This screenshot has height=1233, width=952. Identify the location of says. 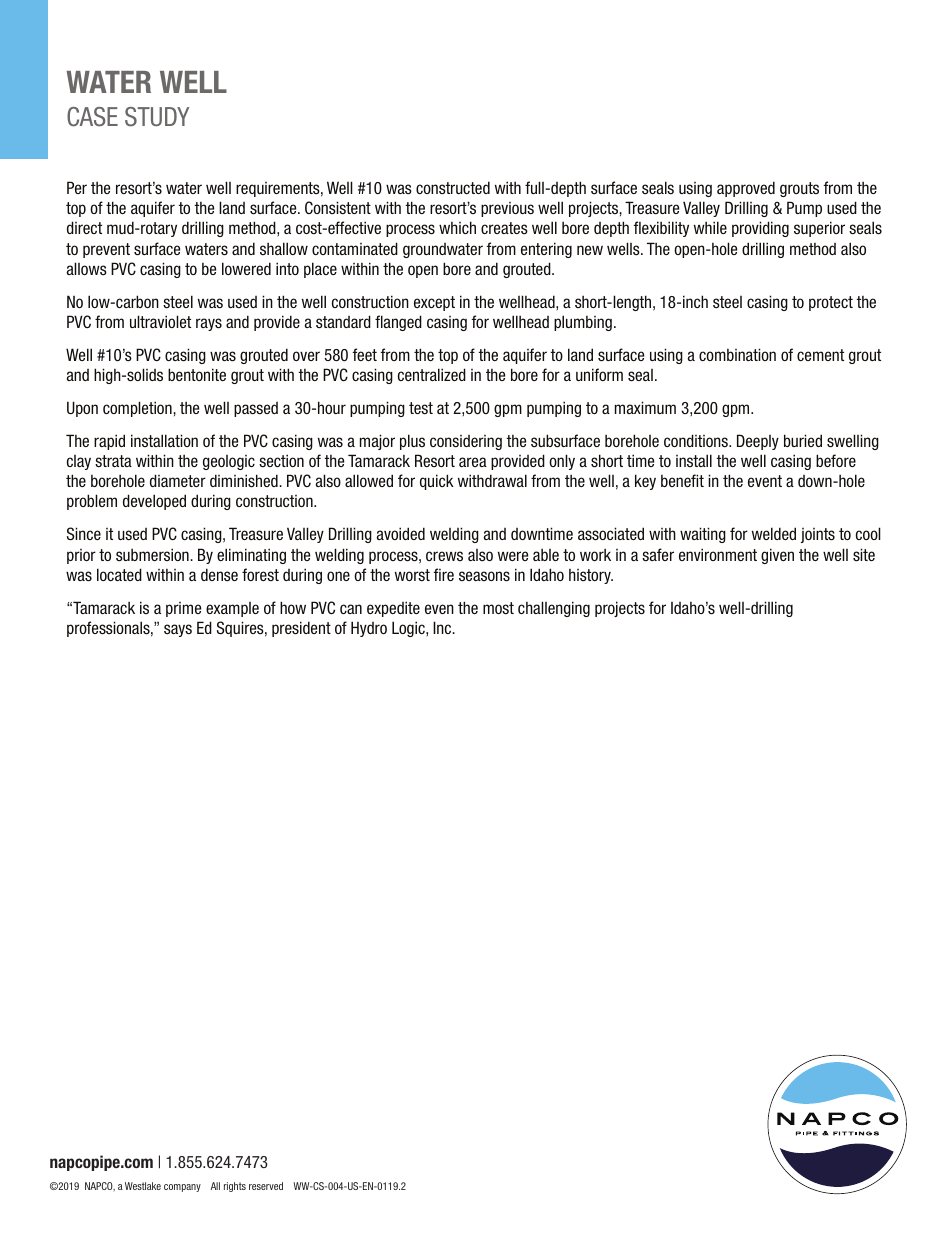
(178, 630).
